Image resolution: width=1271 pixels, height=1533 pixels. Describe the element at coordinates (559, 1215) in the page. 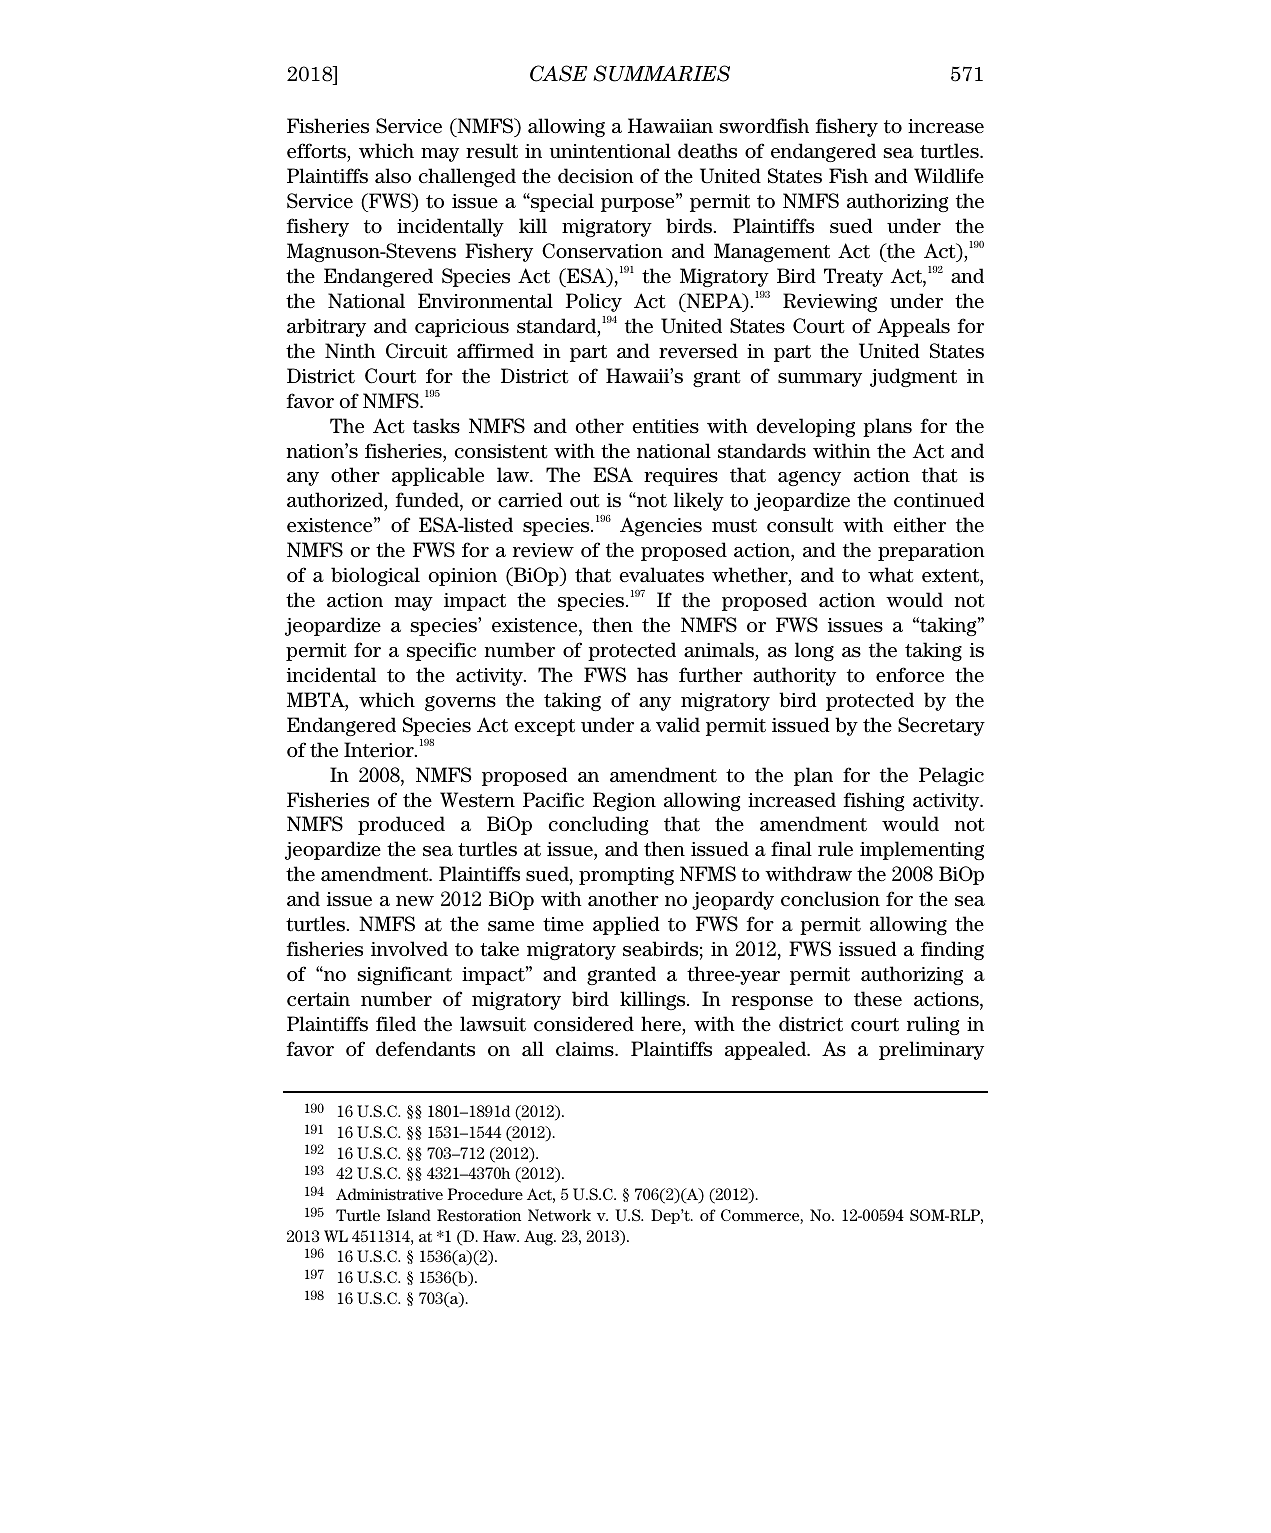

I see `Network` at that location.
